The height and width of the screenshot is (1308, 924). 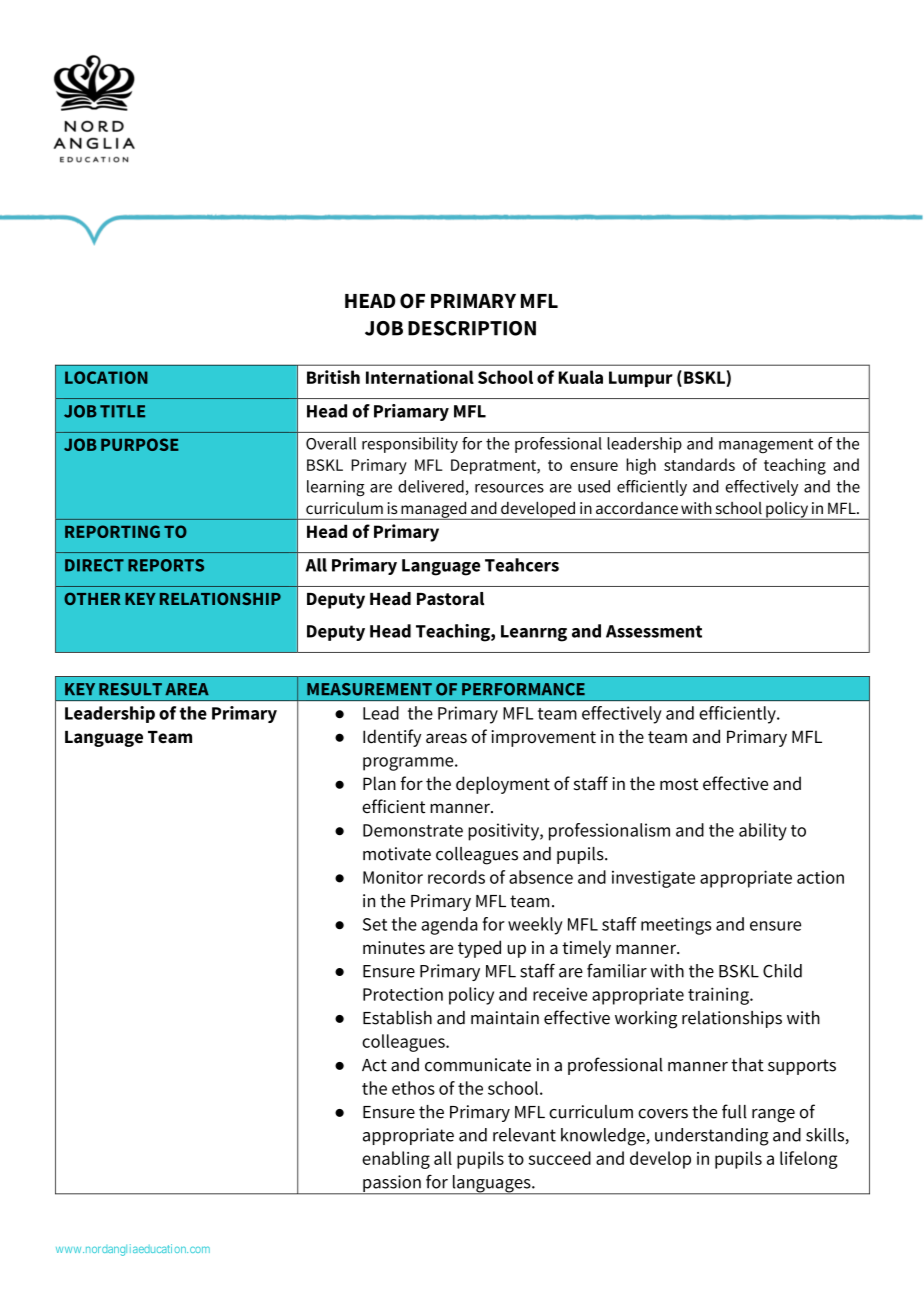 What do you see at coordinates (450, 599) in the screenshot?
I see `Pastoral` at bounding box center [450, 599].
